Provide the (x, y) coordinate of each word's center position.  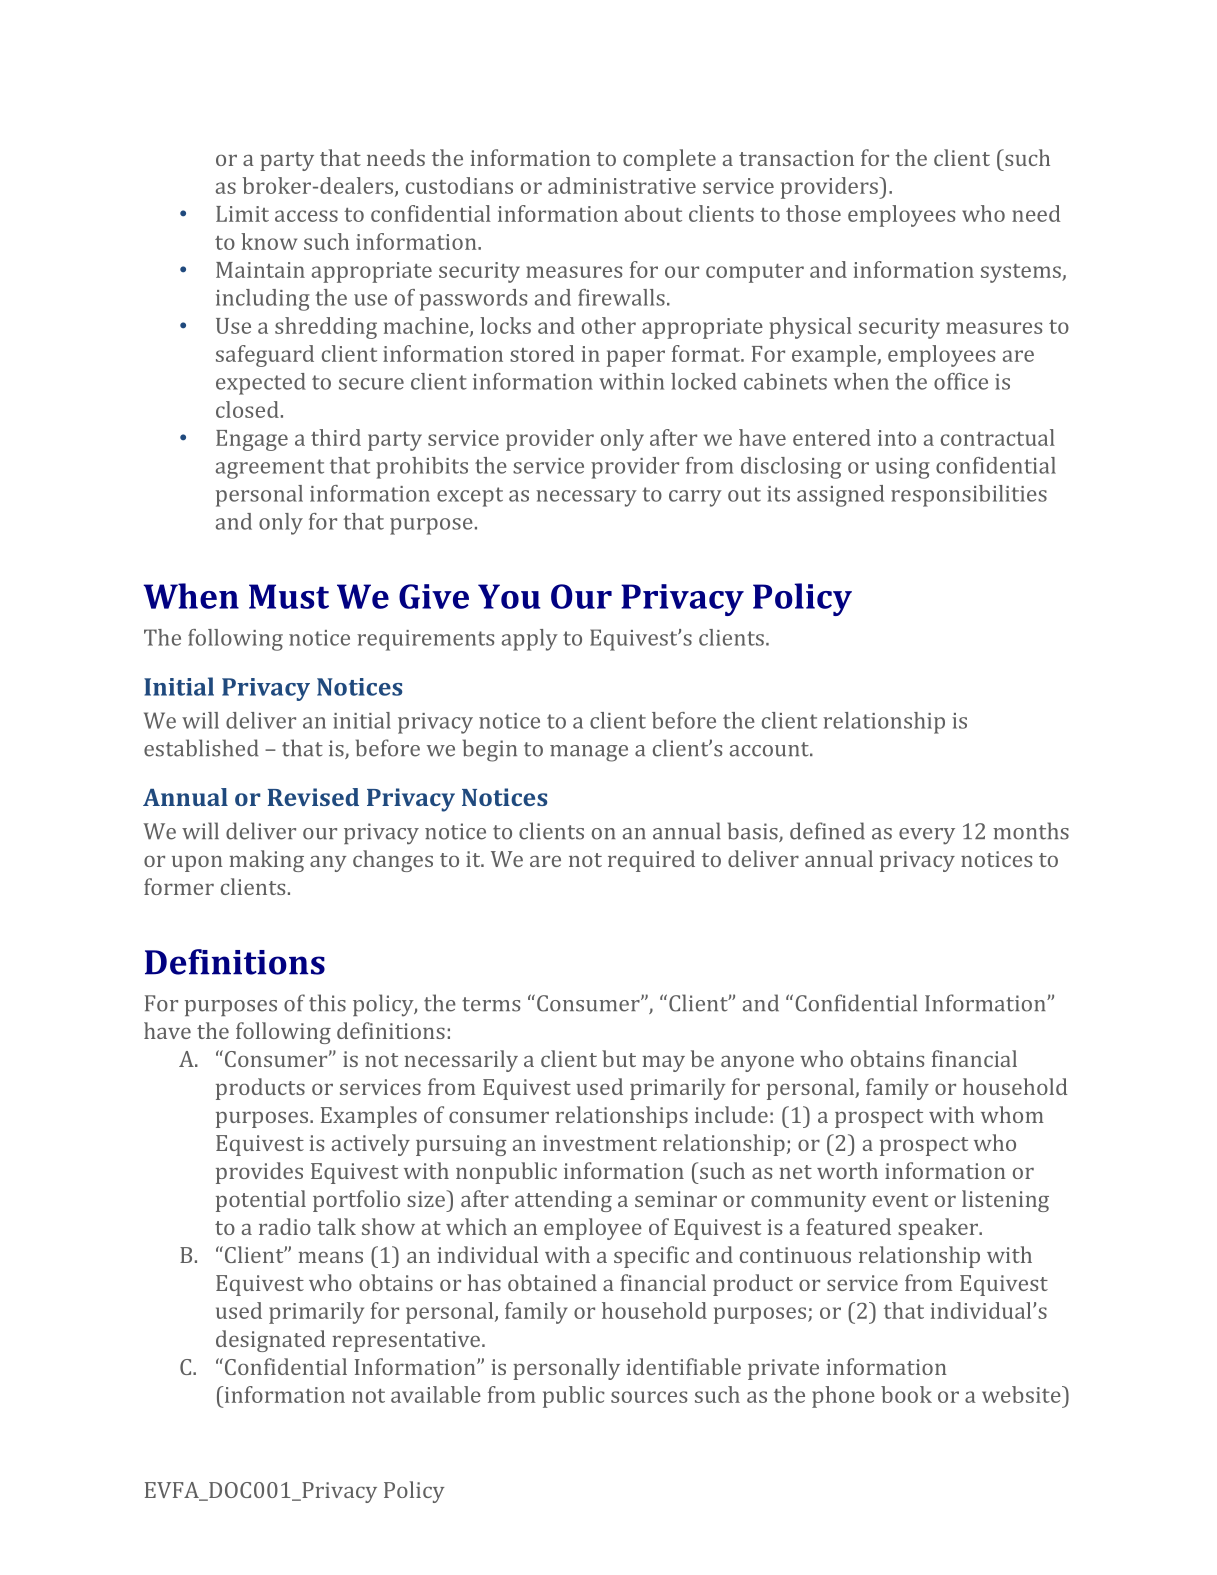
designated (270, 1341)
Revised (313, 797)
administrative (622, 185)
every (927, 836)
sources (649, 1397)
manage (589, 753)
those (813, 213)
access (306, 216)
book (906, 1394)
